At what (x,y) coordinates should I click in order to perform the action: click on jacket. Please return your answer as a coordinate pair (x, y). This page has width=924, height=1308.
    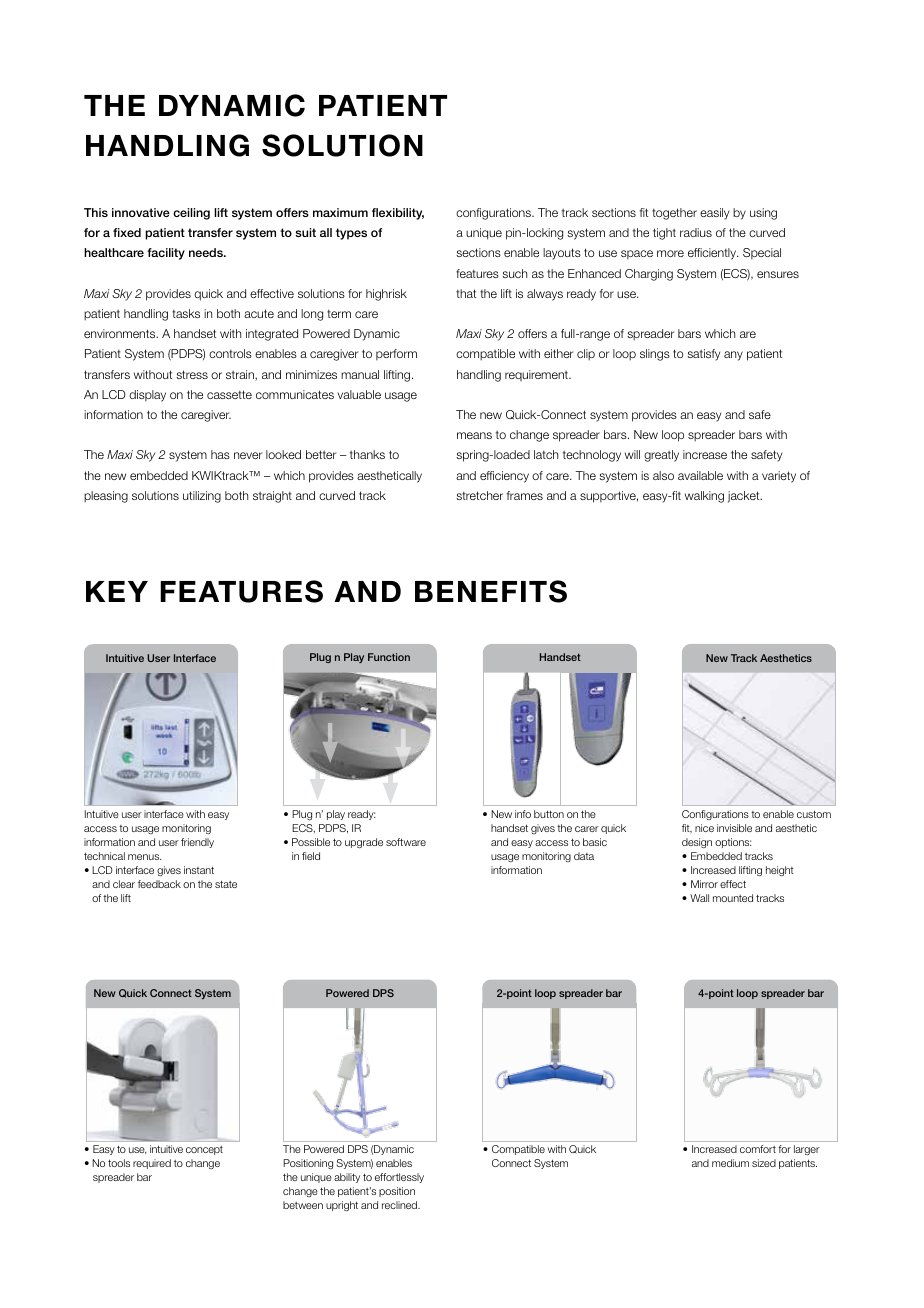
    Looking at the image, I should click on (745, 497).
